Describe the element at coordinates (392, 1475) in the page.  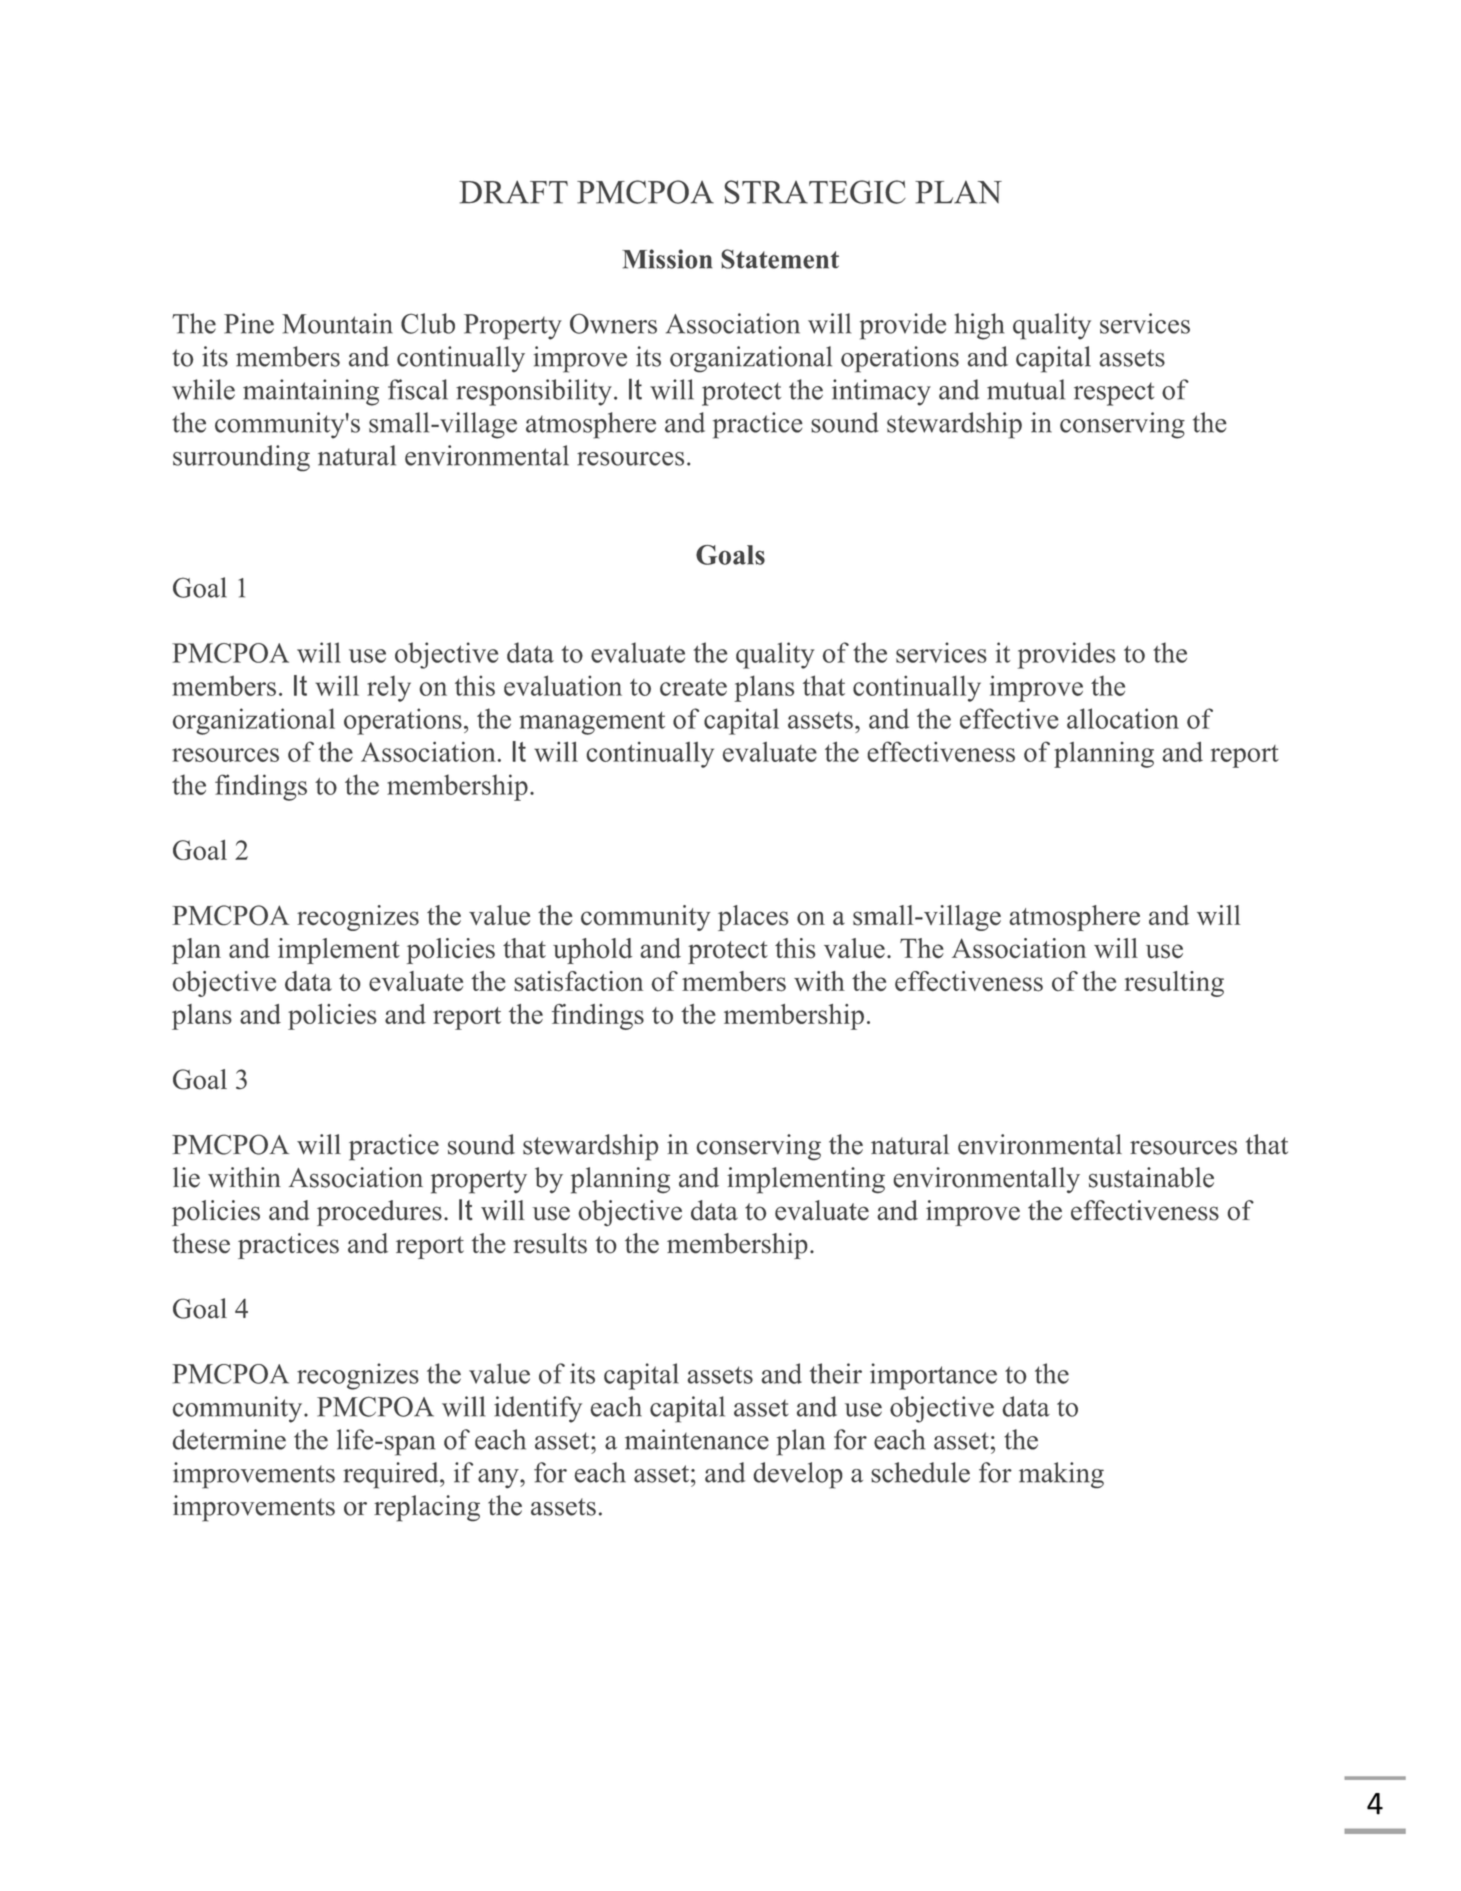
I see `required` at that location.
